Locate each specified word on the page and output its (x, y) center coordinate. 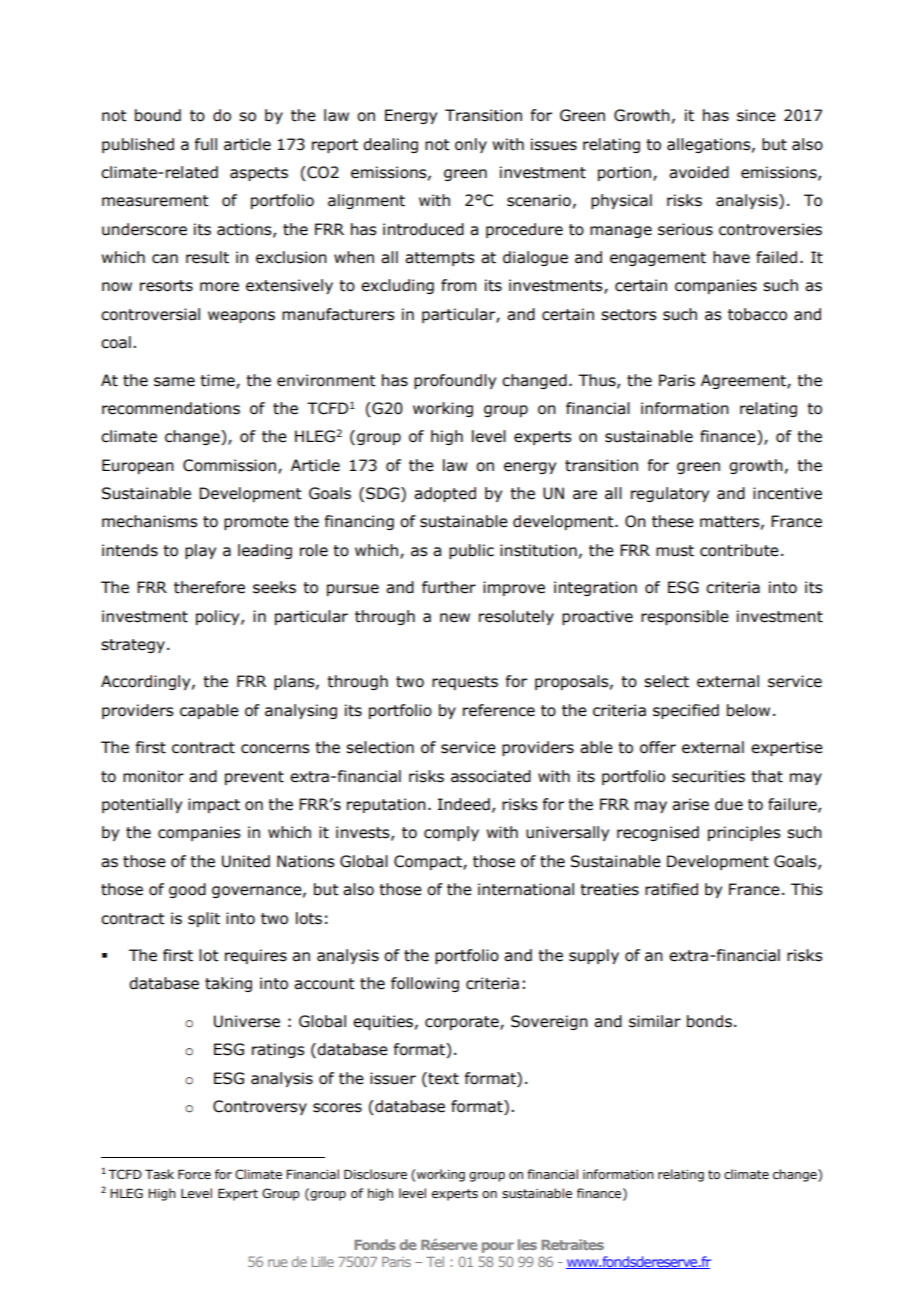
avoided (699, 172)
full (206, 144)
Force (194, 1174)
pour (498, 1247)
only (471, 145)
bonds (709, 1021)
